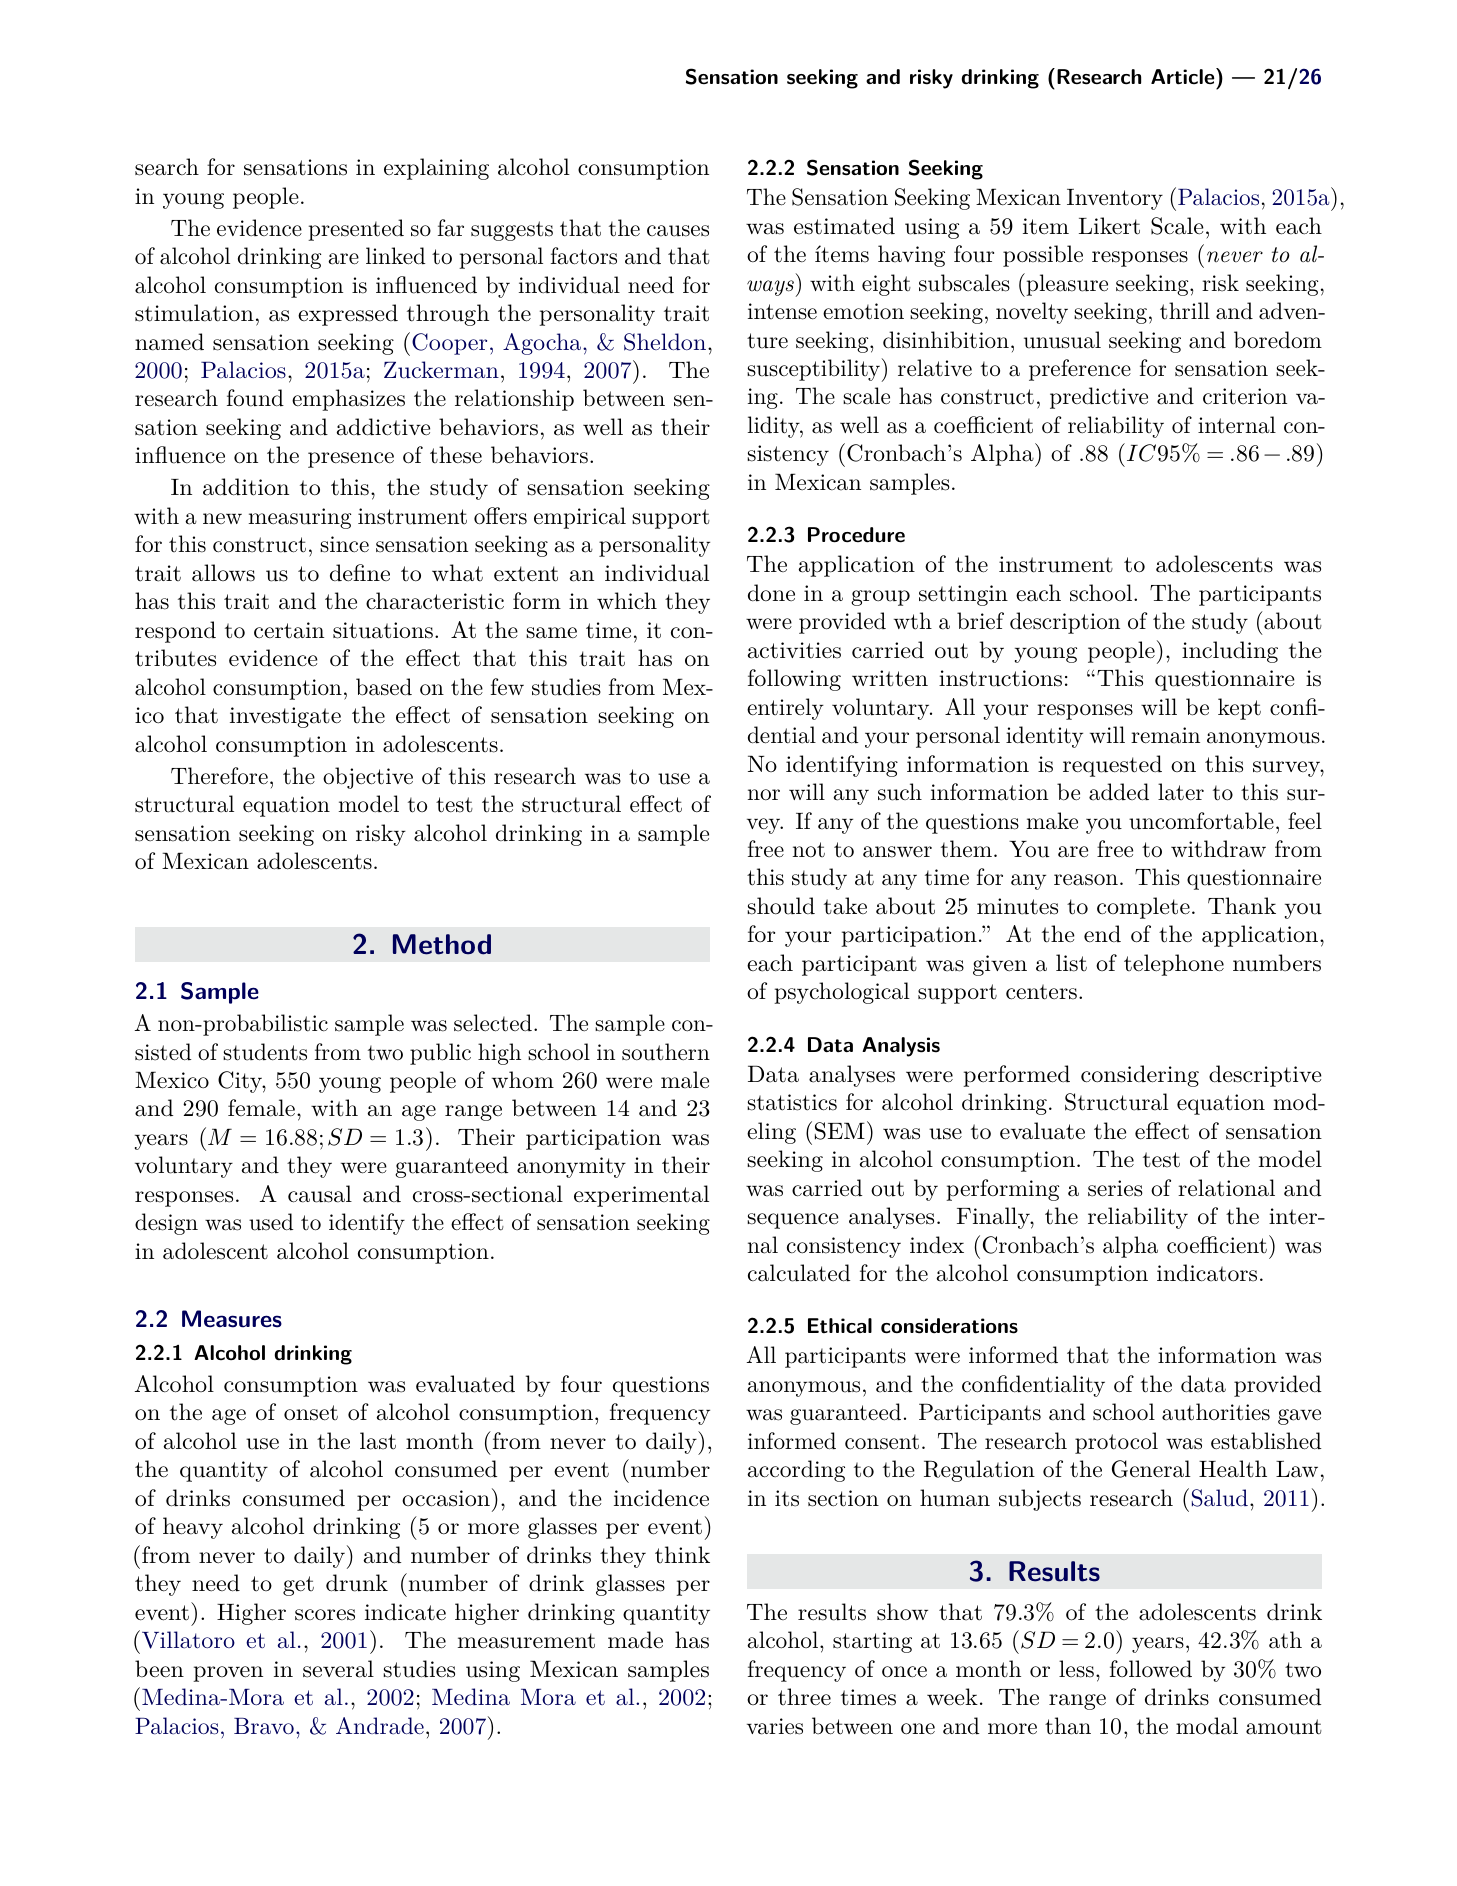  Describe the element at coordinates (351, 460) in the screenshot. I see `presence` at that location.
